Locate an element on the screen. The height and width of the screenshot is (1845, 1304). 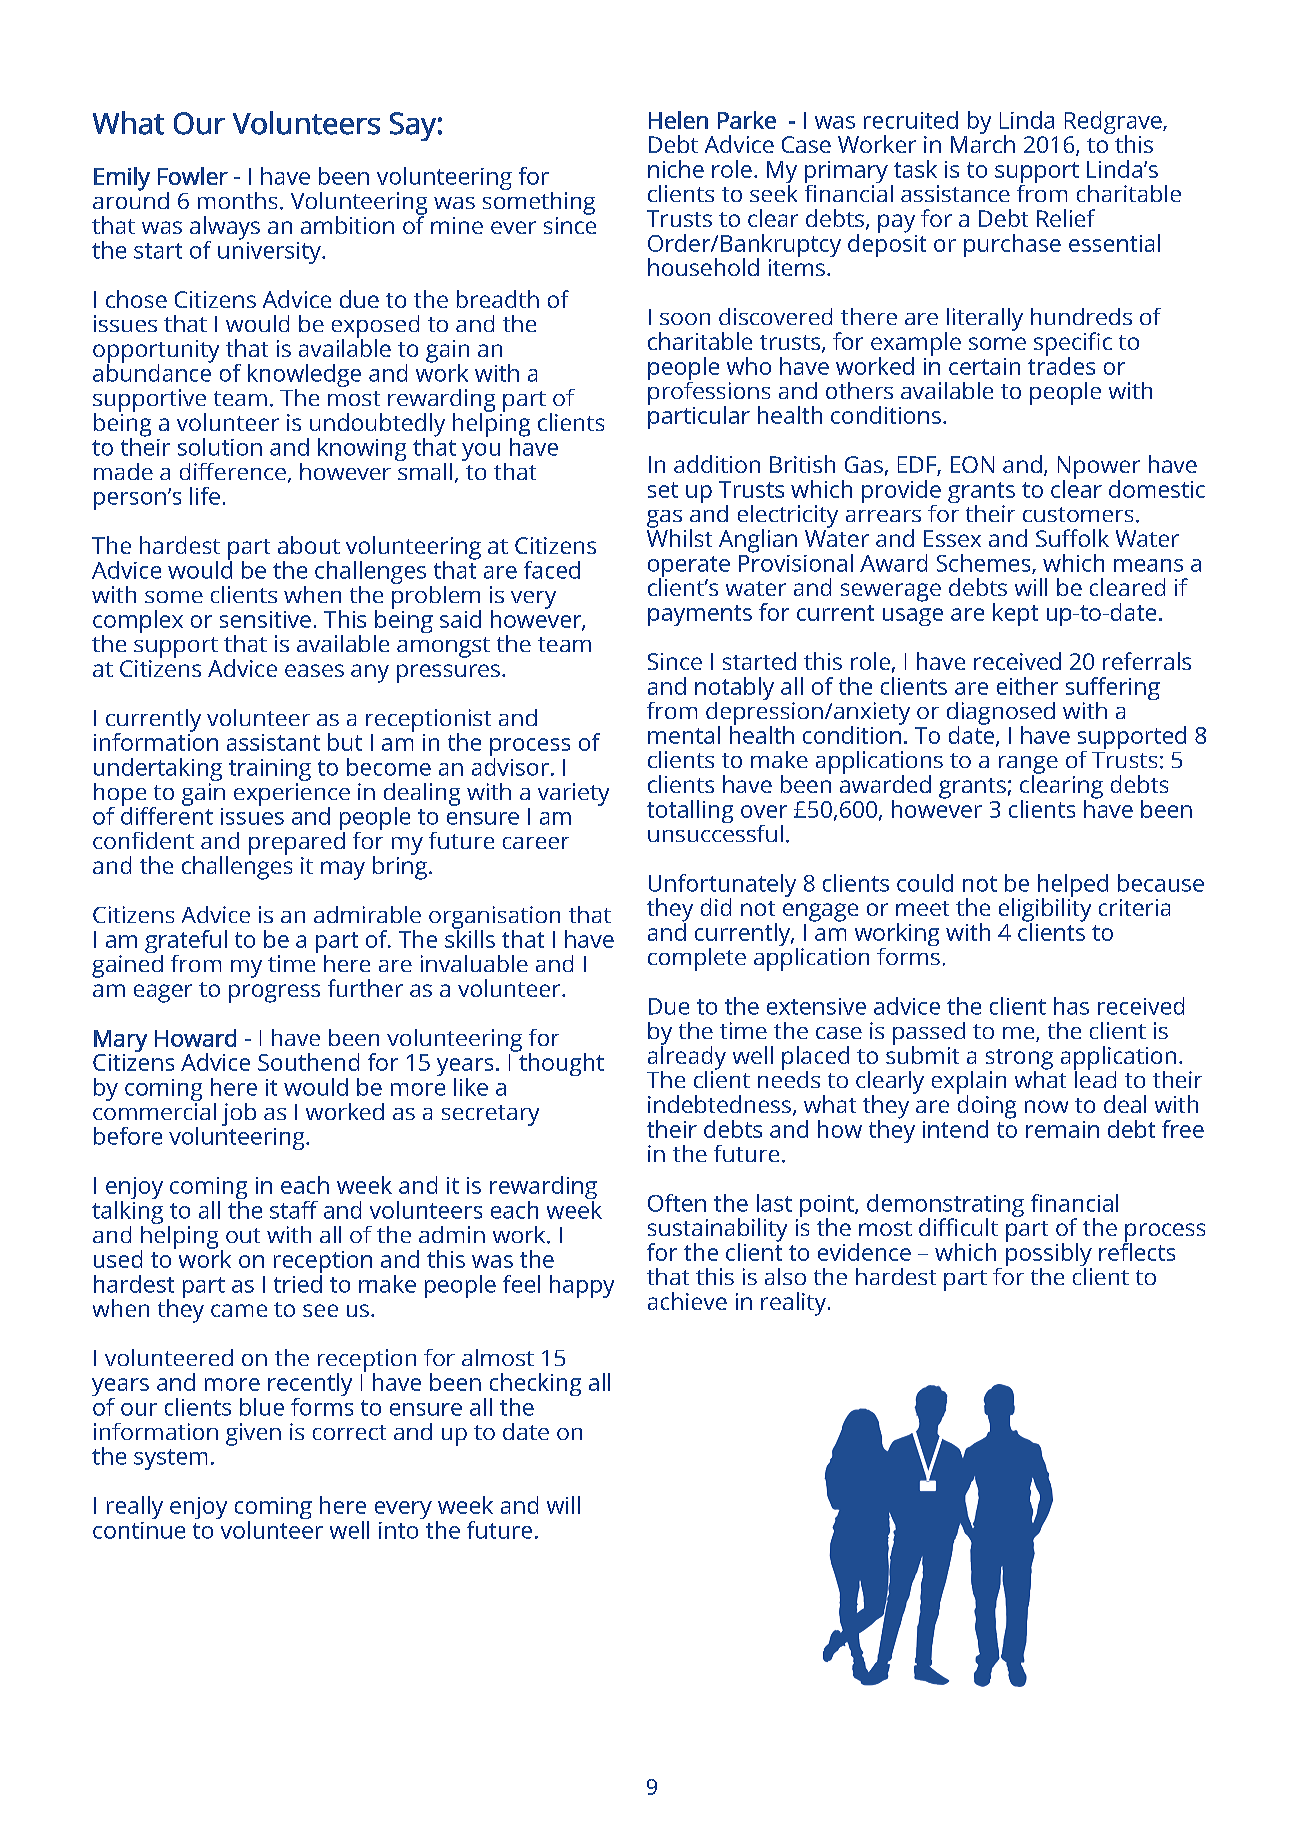
payments is located at coordinates (700, 615).
